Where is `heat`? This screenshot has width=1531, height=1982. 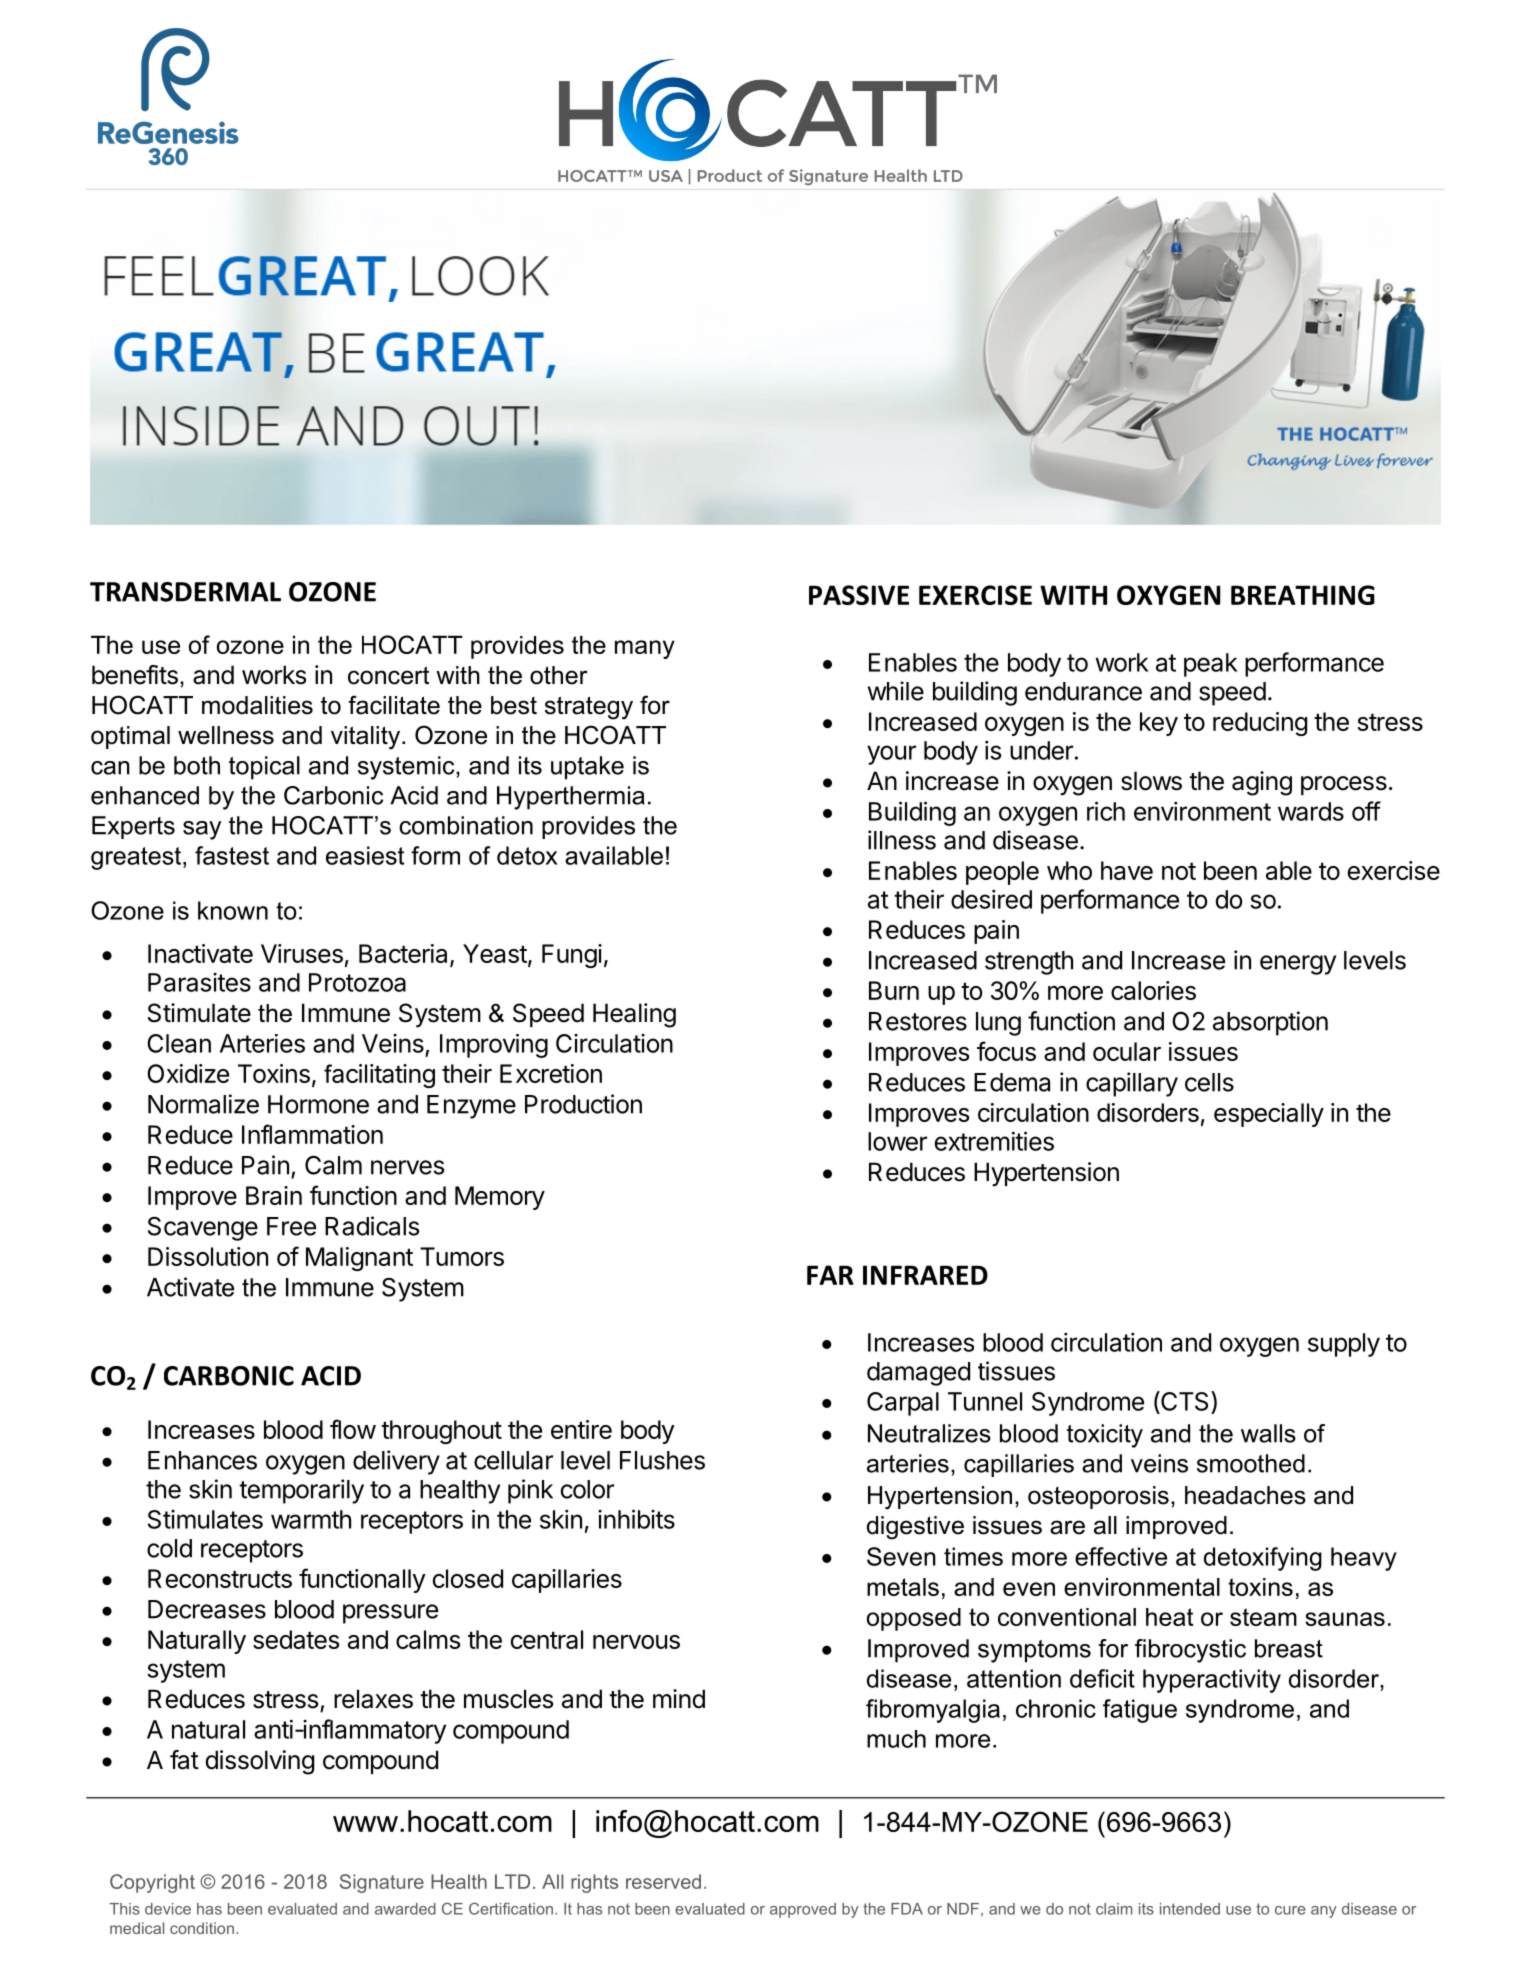 heat is located at coordinates (1169, 1617).
